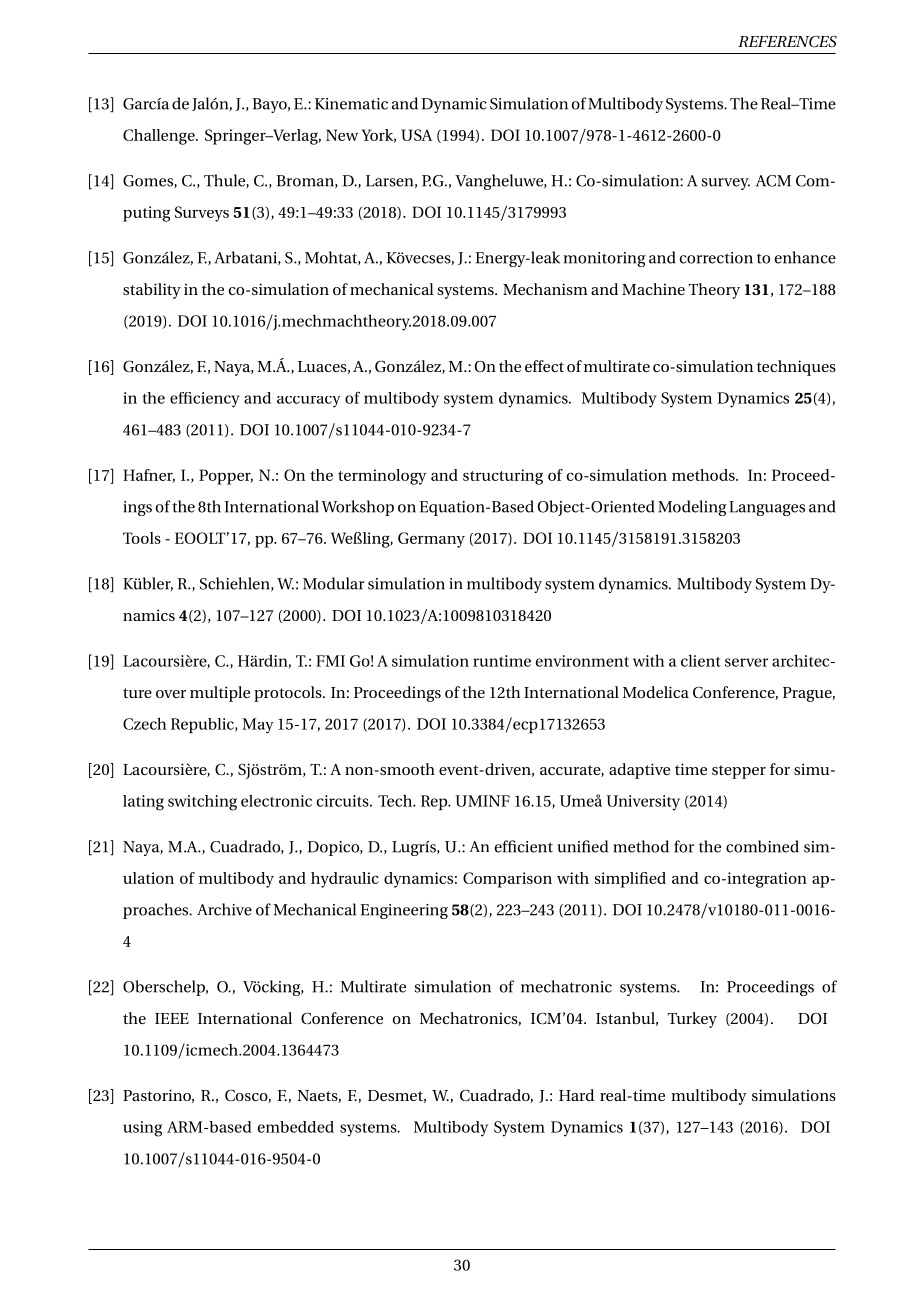 This screenshot has height=1308, width=924. Describe the element at coordinates (160, 137) in the screenshot. I see `Challenge` at that location.
